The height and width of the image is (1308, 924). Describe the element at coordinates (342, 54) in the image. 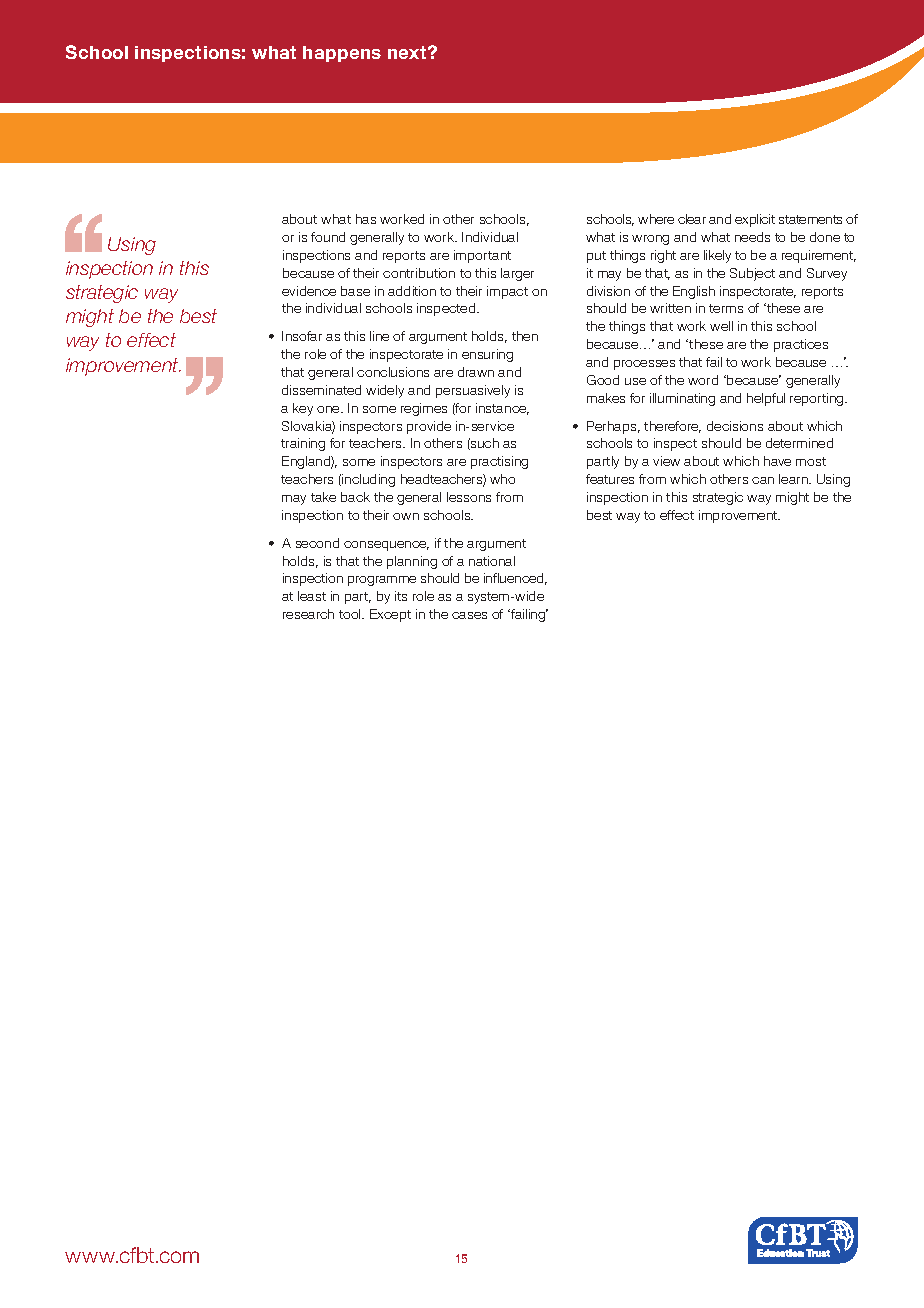

I see `happens` at that location.
